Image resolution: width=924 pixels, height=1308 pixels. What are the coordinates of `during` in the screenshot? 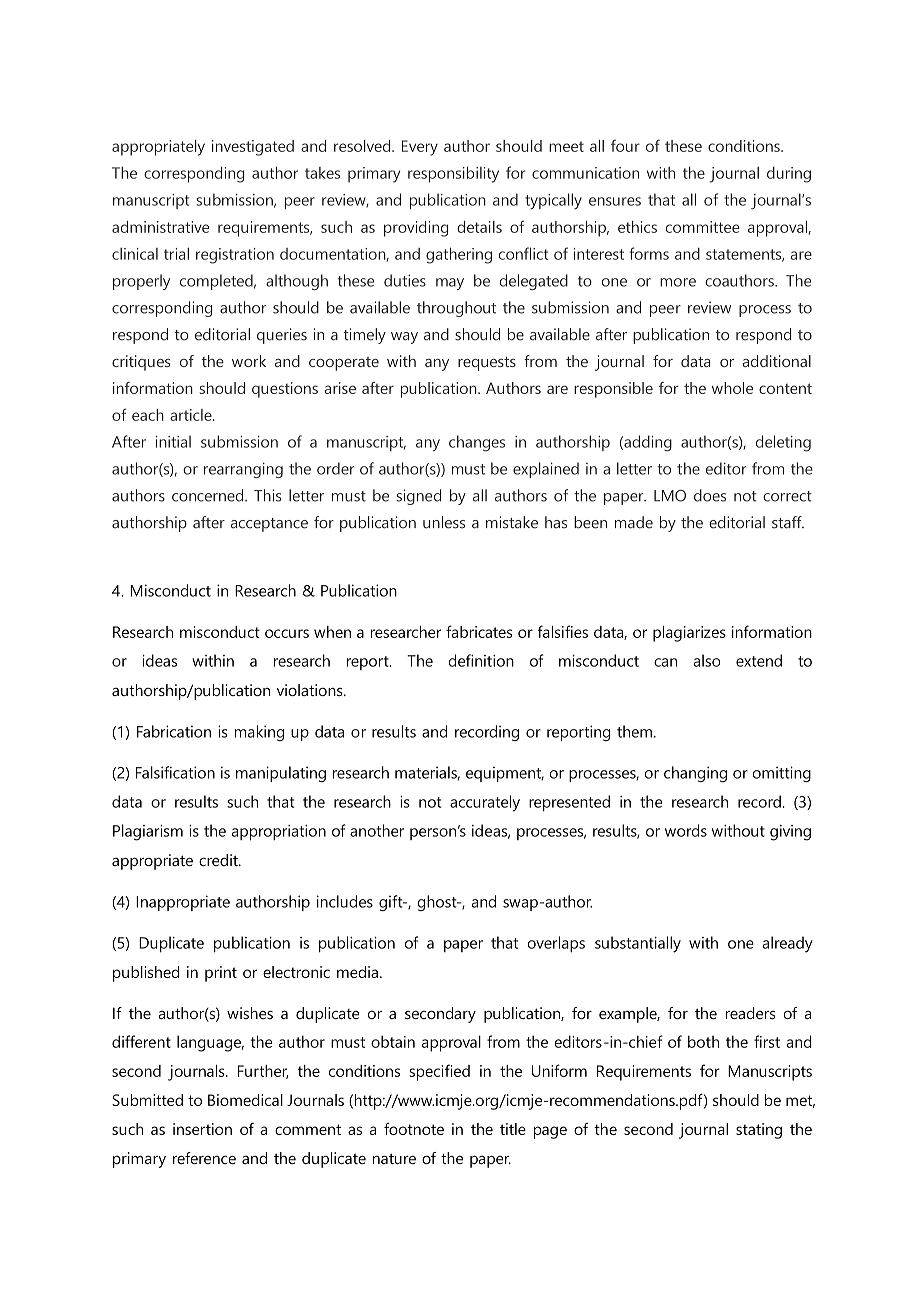 It's located at (789, 175).
